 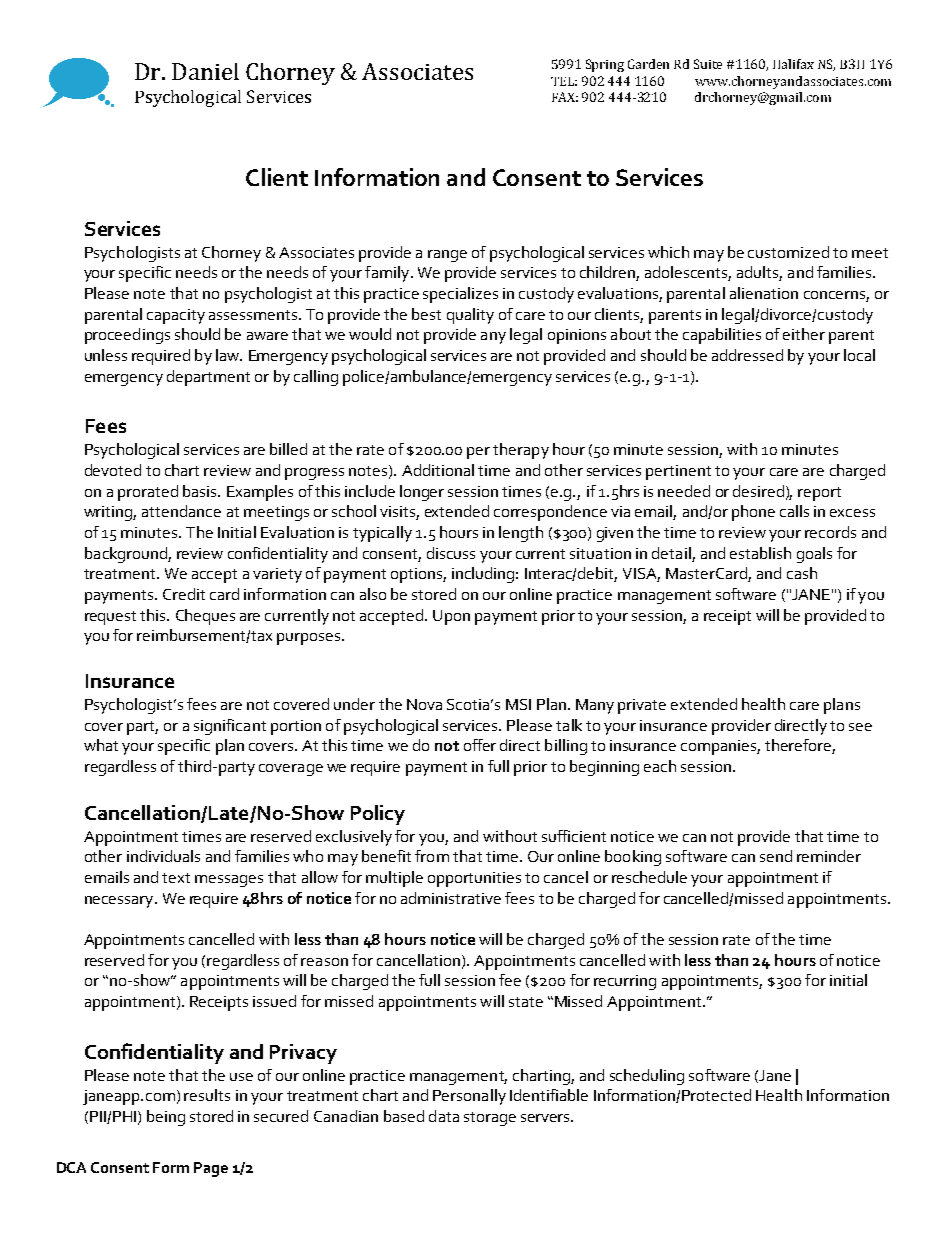 What do you see at coordinates (127, 336) in the screenshot?
I see `proceedings` at bounding box center [127, 336].
